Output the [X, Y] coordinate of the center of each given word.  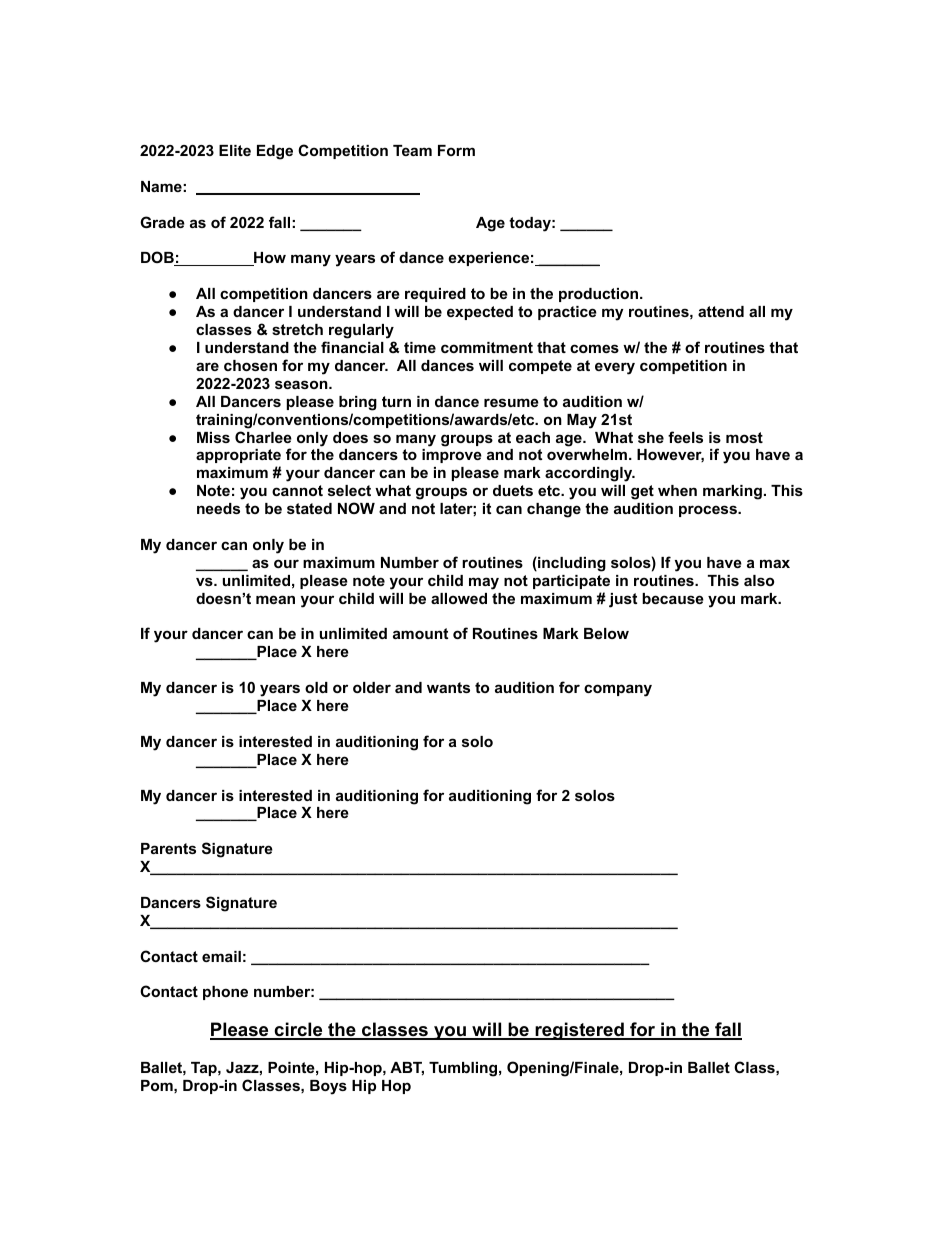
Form [456, 150]
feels [685, 437]
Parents [168, 848]
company [618, 690]
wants [448, 687]
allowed [459, 598]
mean [275, 599]
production [600, 295]
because [673, 598]
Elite [235, 150]
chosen [250, 365]
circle [298, 1030]
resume [511, 402]
